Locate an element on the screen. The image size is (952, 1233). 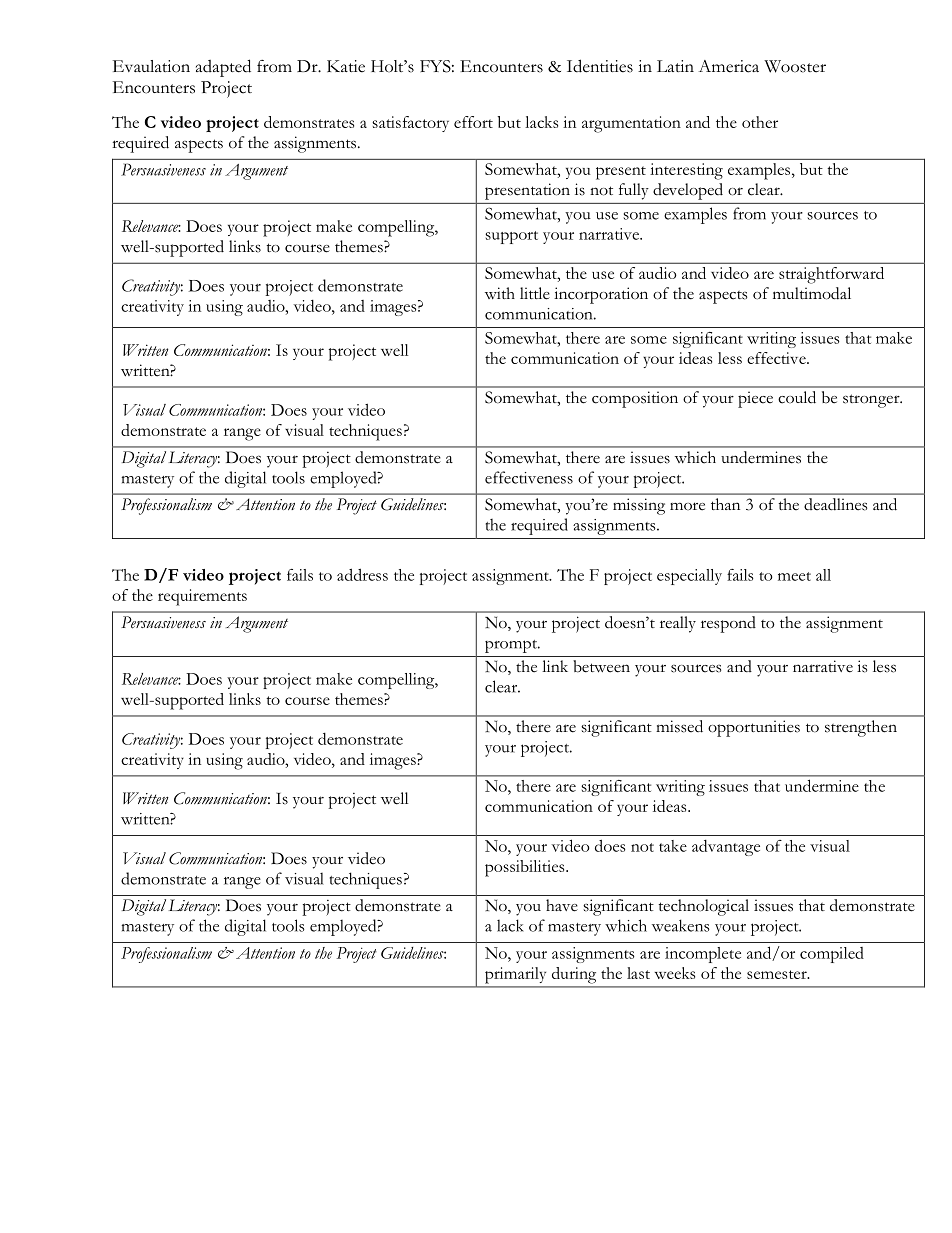
primarily is located at coordinates (515, 975).
